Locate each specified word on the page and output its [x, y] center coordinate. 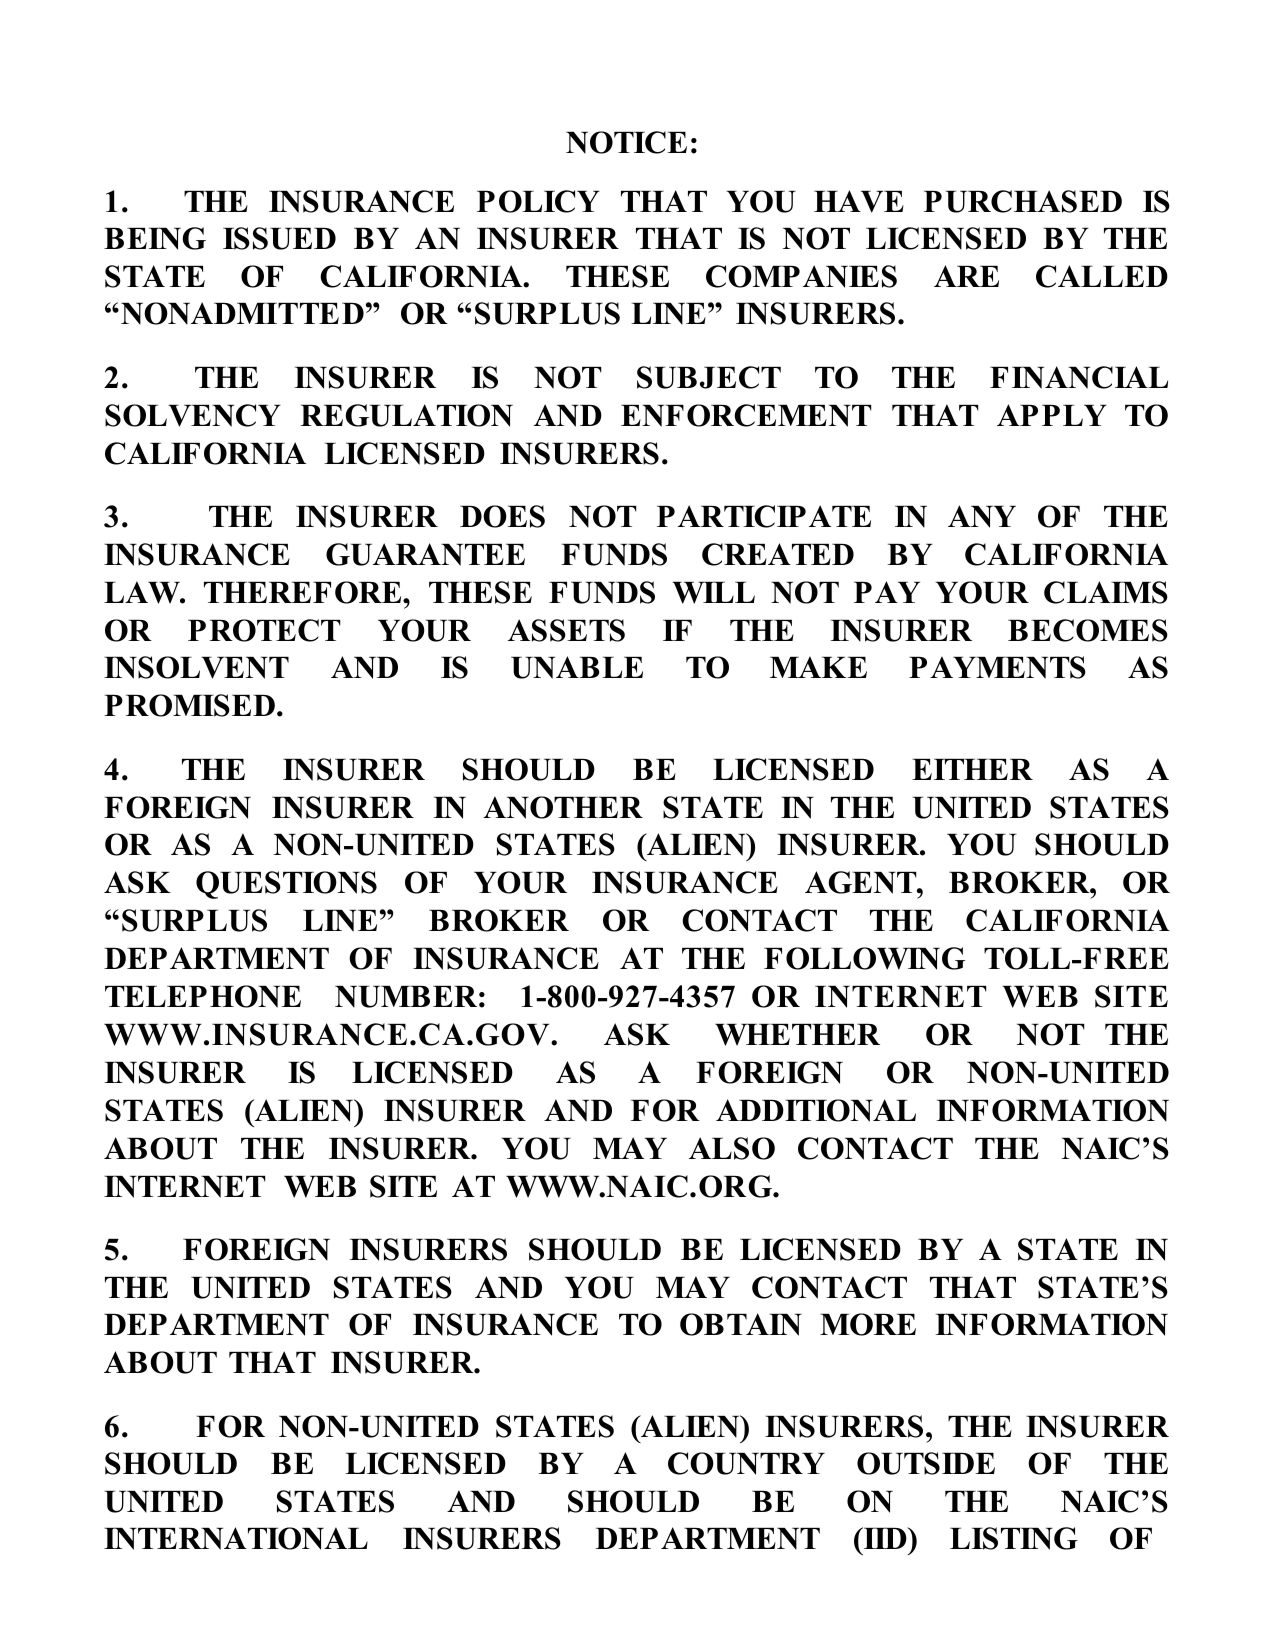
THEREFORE [304, 592]
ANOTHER [563, 807]
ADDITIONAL [816, 1110]
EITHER [972, 769]
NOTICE [626, 142]
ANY [982, 516]
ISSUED [279, 238]
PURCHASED [1023, 201]
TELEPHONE [203, 996]
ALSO [732, 1148]
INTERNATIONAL [236, 1538]
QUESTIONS [286, 885]
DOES [502, 516]
